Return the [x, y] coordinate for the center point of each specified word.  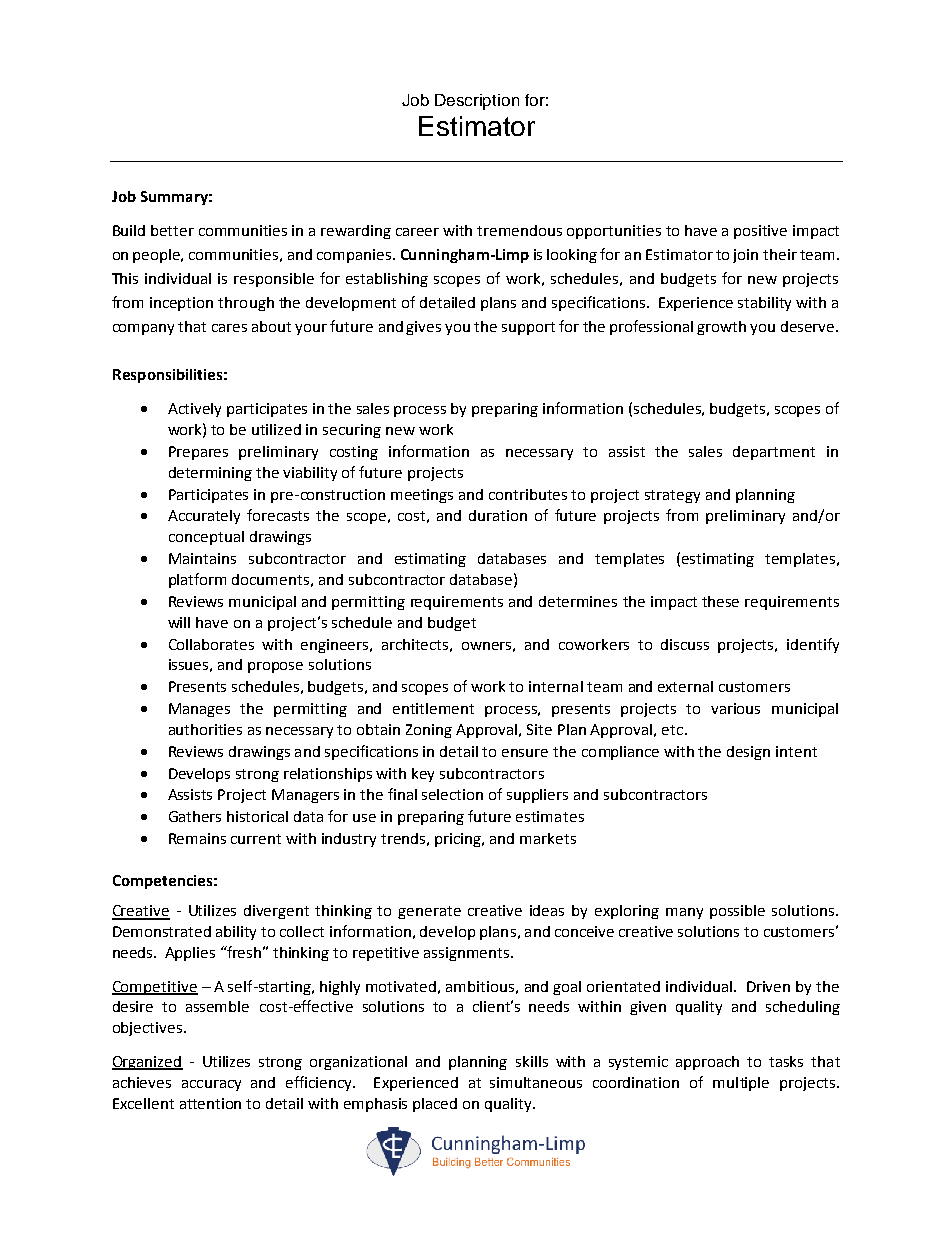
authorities [205, 729]
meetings [422, 496]
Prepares [198, 453]
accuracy [211, 1085]
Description [477, 102]
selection [452, 794]
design [748, 753]
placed [435, 1105]
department [774, 453]
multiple [741, 1084]
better [172, 230]
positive [760, 232]
